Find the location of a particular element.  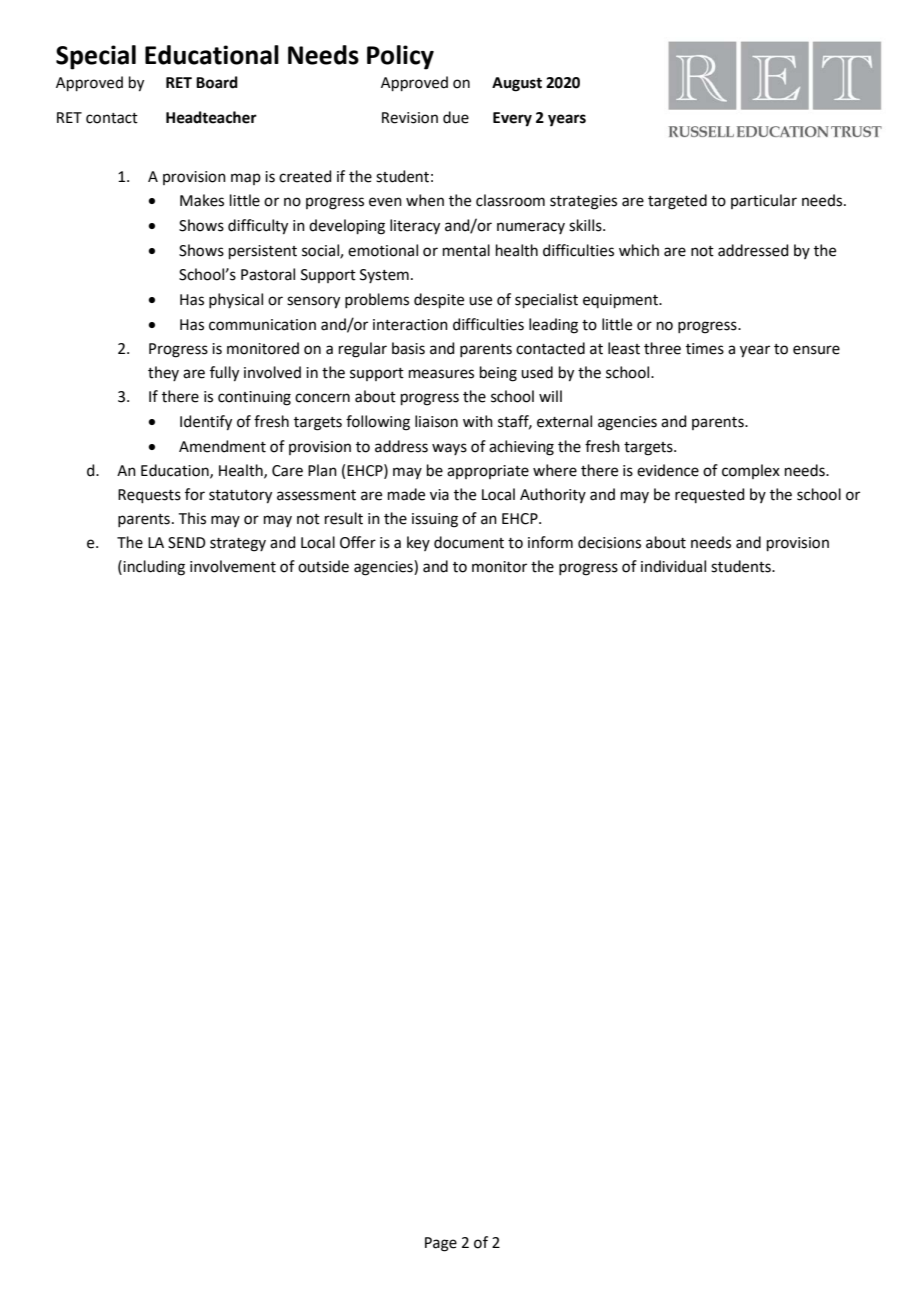

involvement is located at coordinates (233, 566).
